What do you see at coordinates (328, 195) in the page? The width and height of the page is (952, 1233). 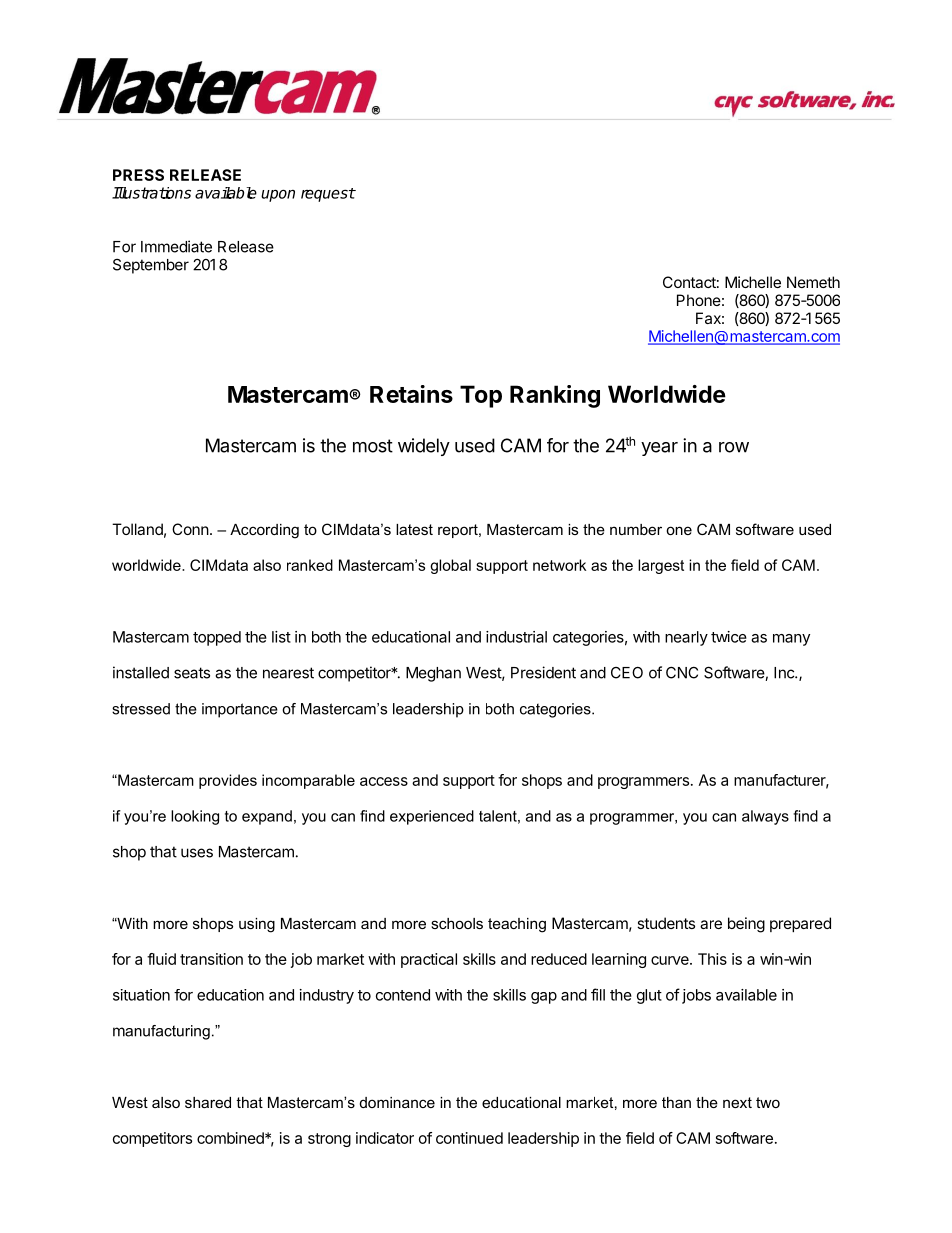 I see `request` at bounding box center [328, 195].
